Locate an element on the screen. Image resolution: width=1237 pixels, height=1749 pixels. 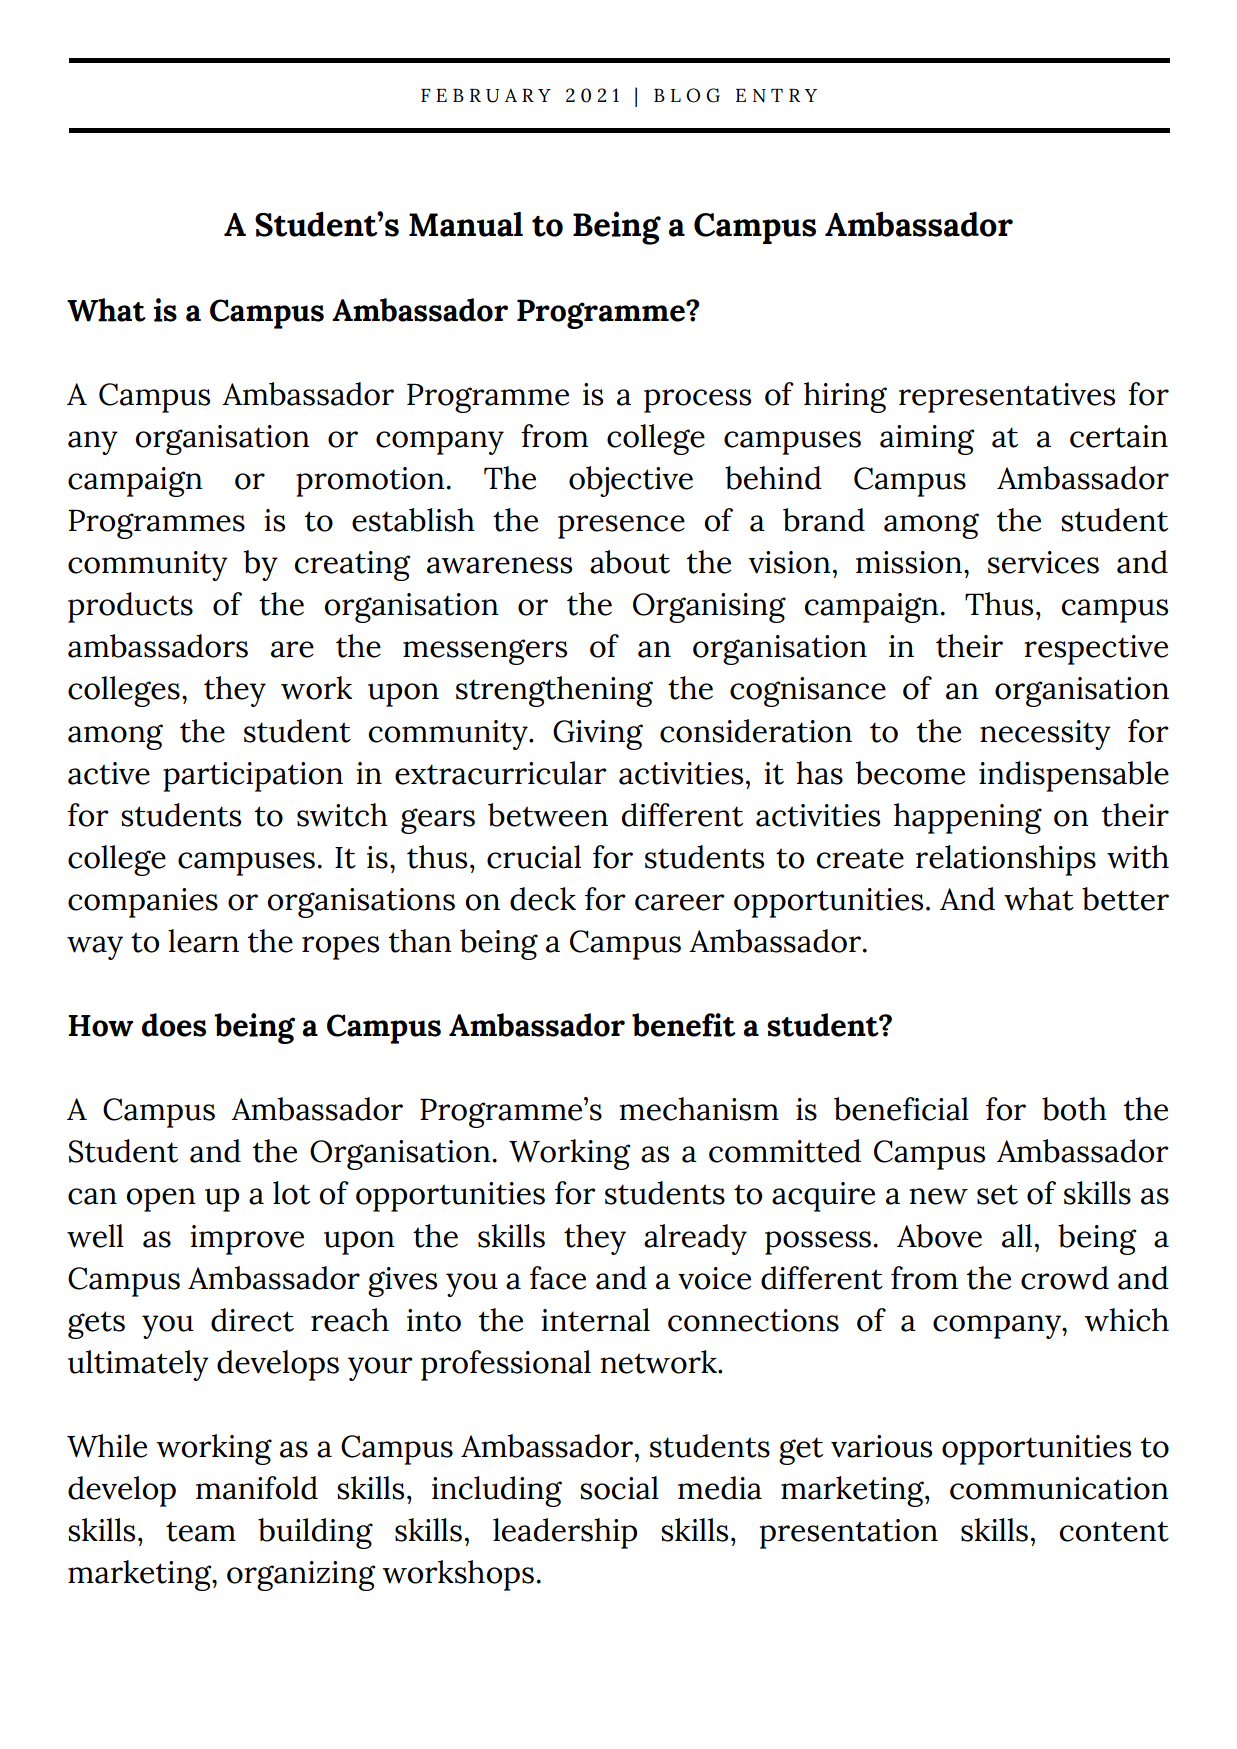
learn is located at coordinates (203, 941).
